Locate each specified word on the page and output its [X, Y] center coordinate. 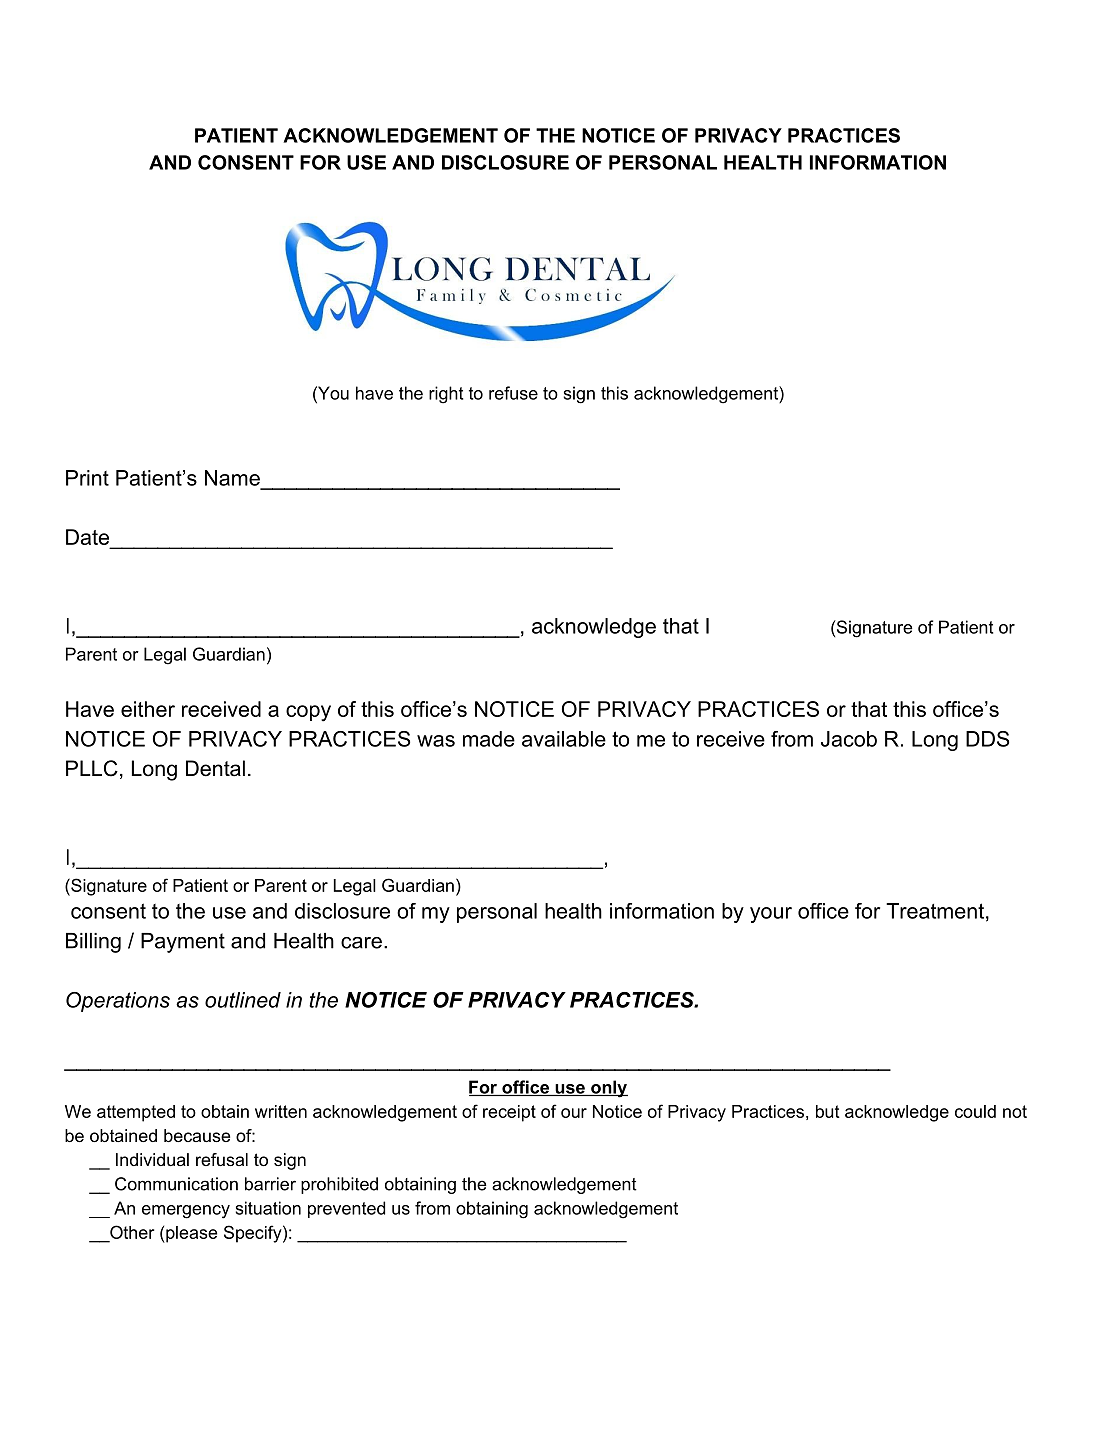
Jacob [849, 739]
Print [87, 478]
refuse [513, 393]
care [361, 943]
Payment [183, 943]
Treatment [935, 911]
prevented [346, 1209]
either [148, 709]
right [446, 395]
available [564, 739]
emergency [186, 1212]
